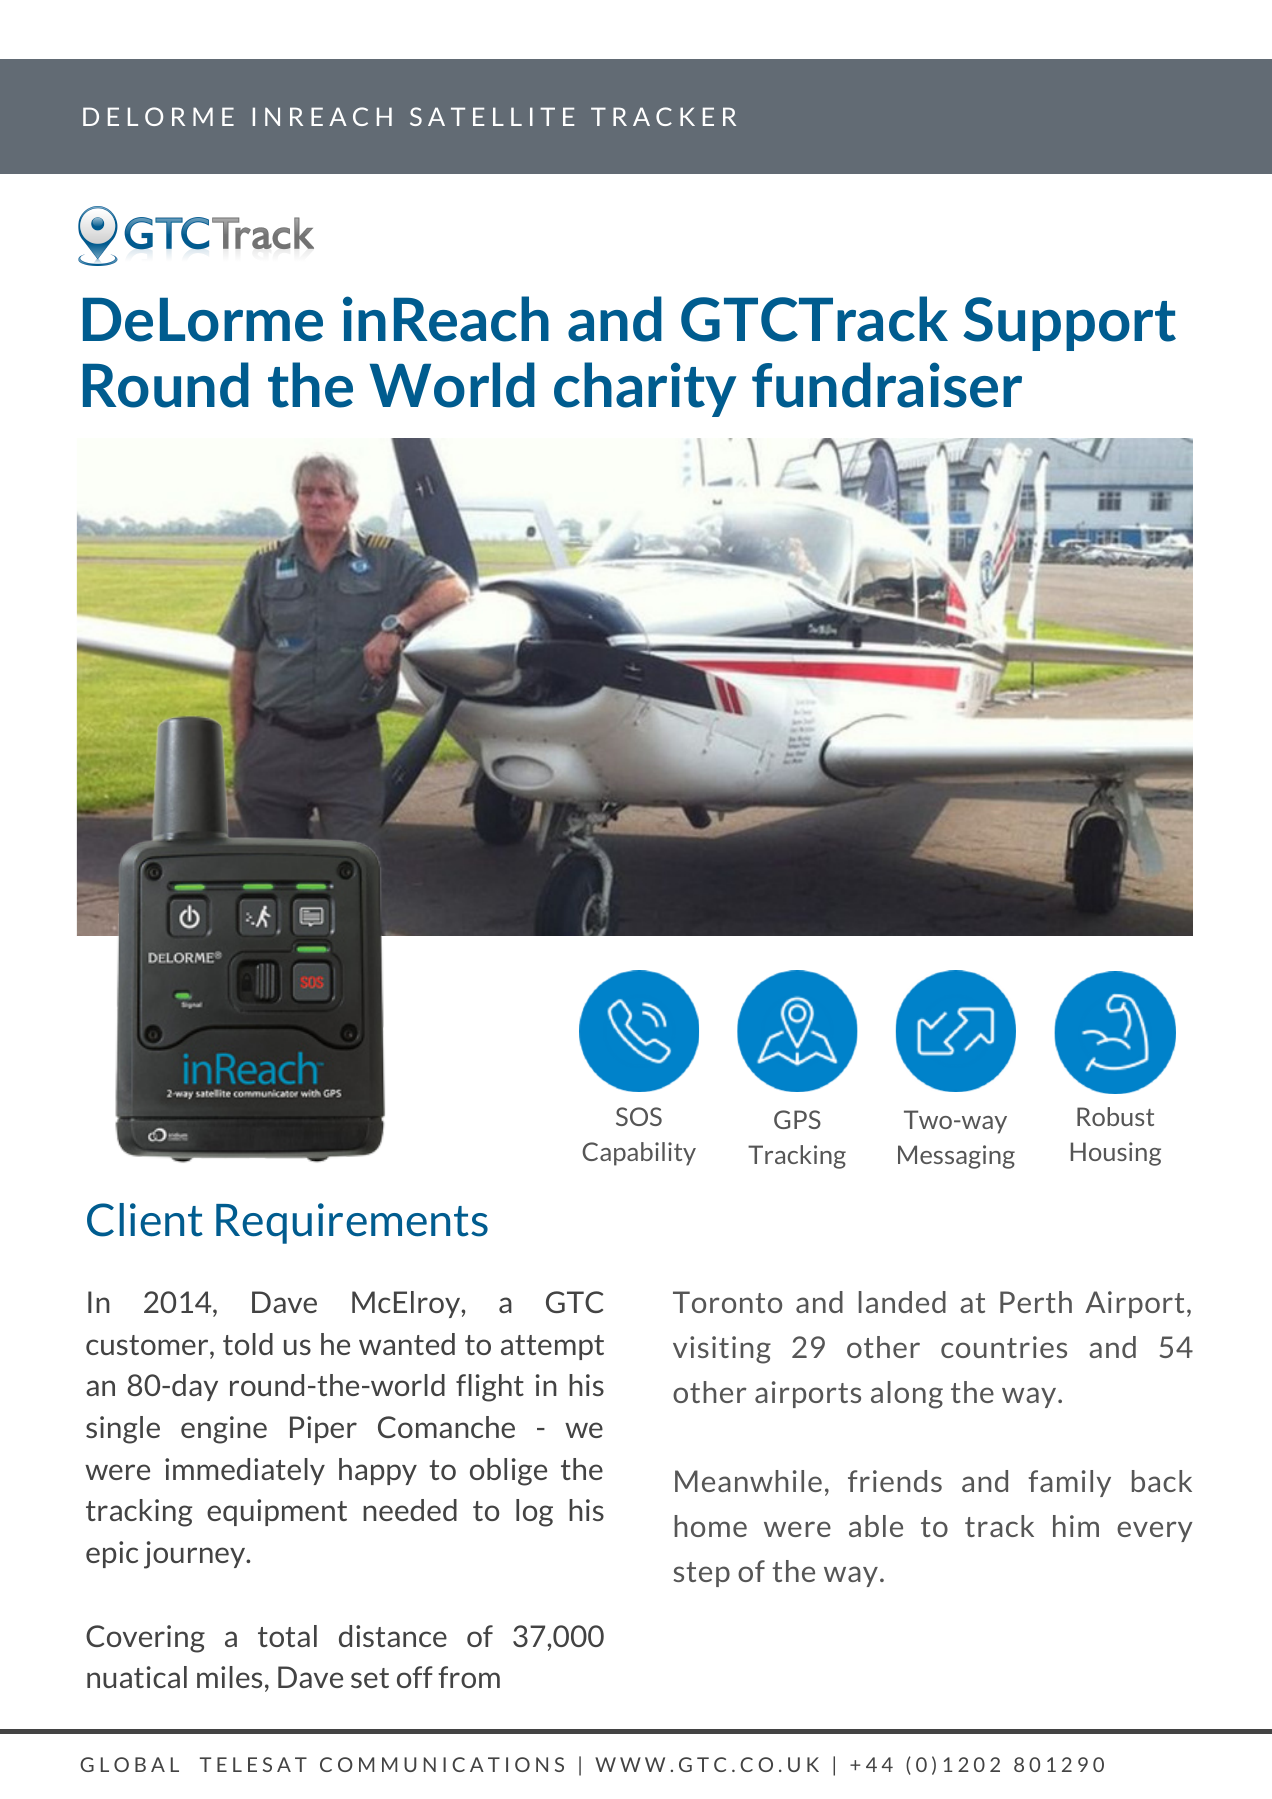  I want to click on Support, so click(1069, 324).
